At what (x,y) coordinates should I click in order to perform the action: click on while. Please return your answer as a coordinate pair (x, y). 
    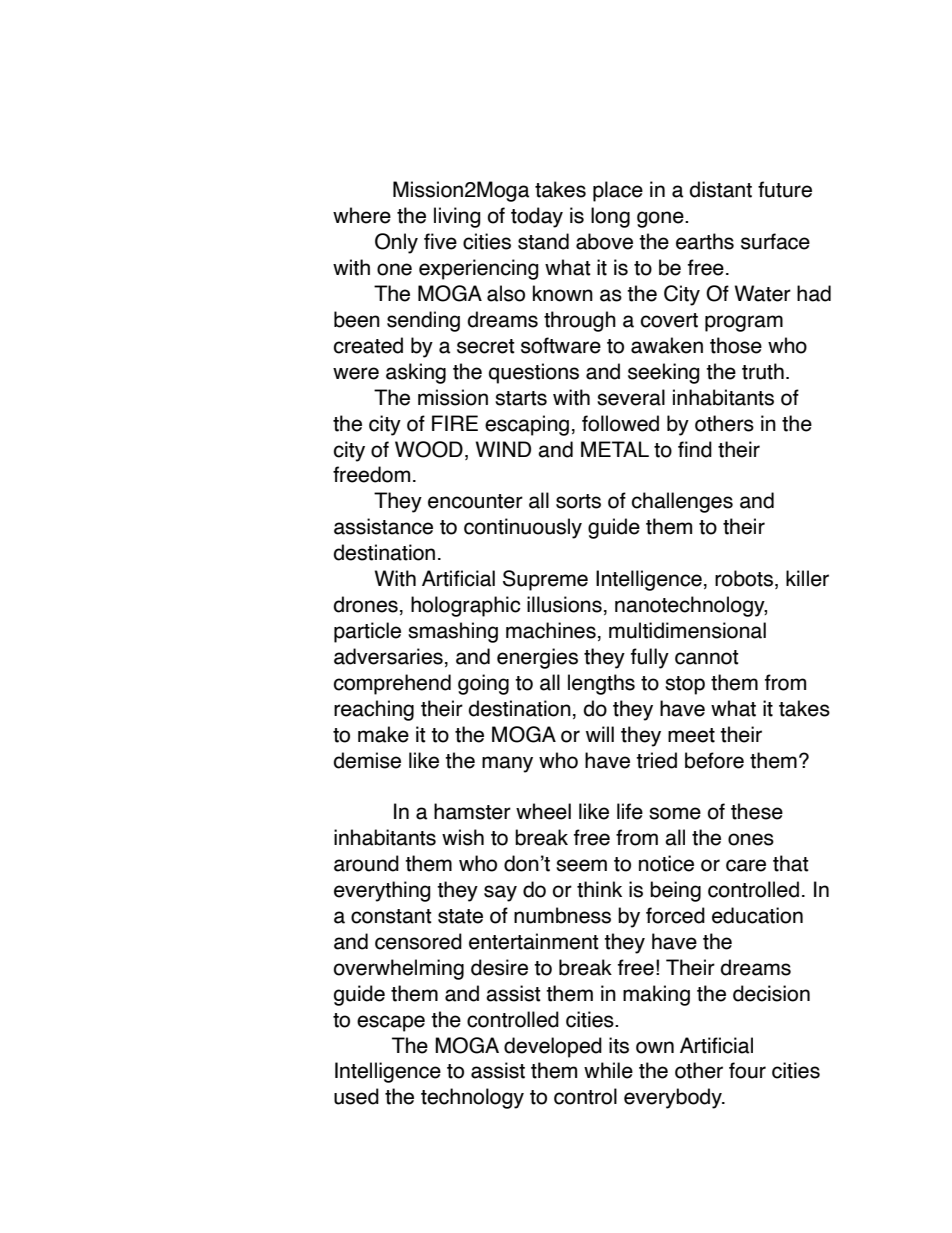
    Looking at the image, I should click on (608, 1070).
